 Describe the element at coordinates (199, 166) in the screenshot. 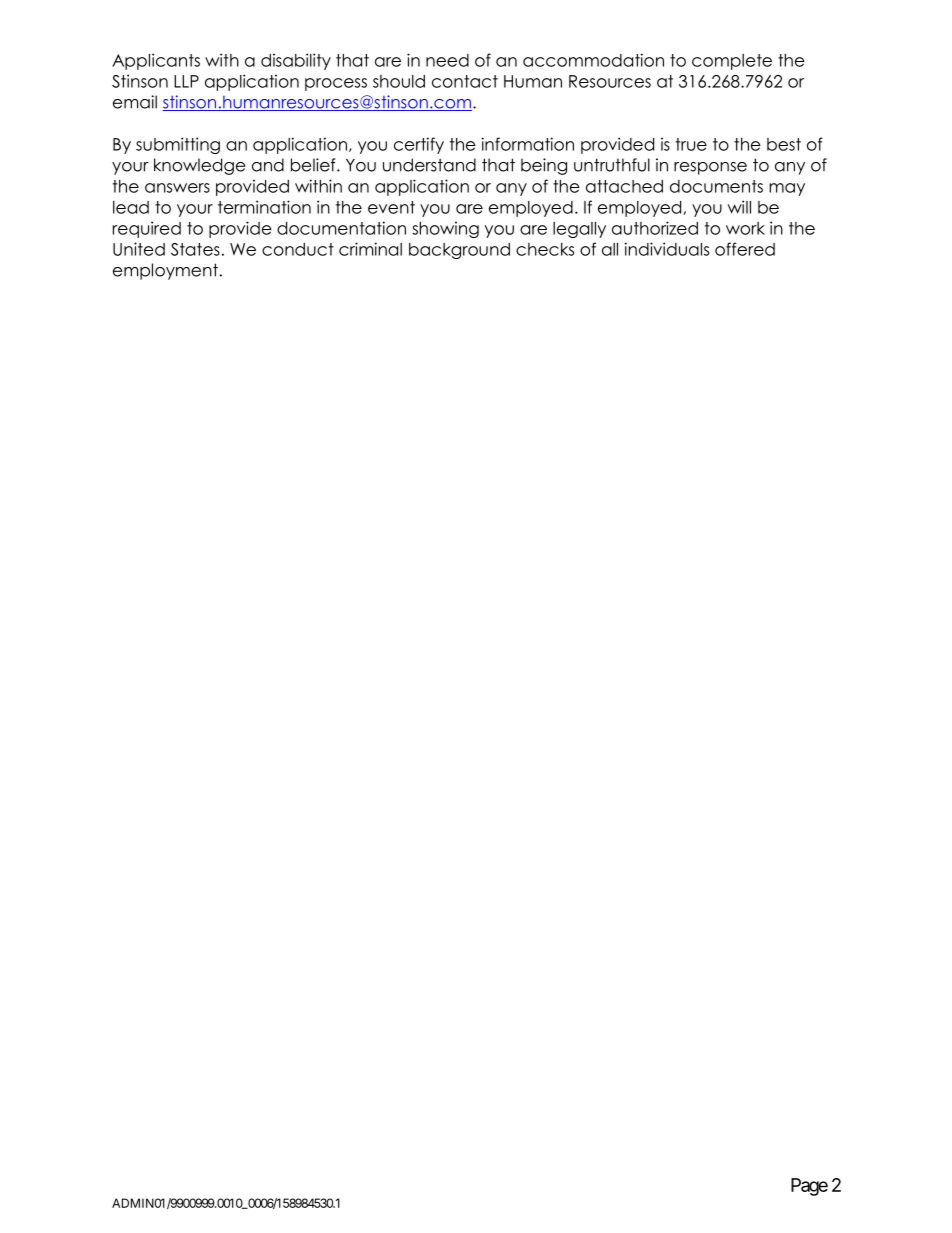

I see `knowledge` at that location.
